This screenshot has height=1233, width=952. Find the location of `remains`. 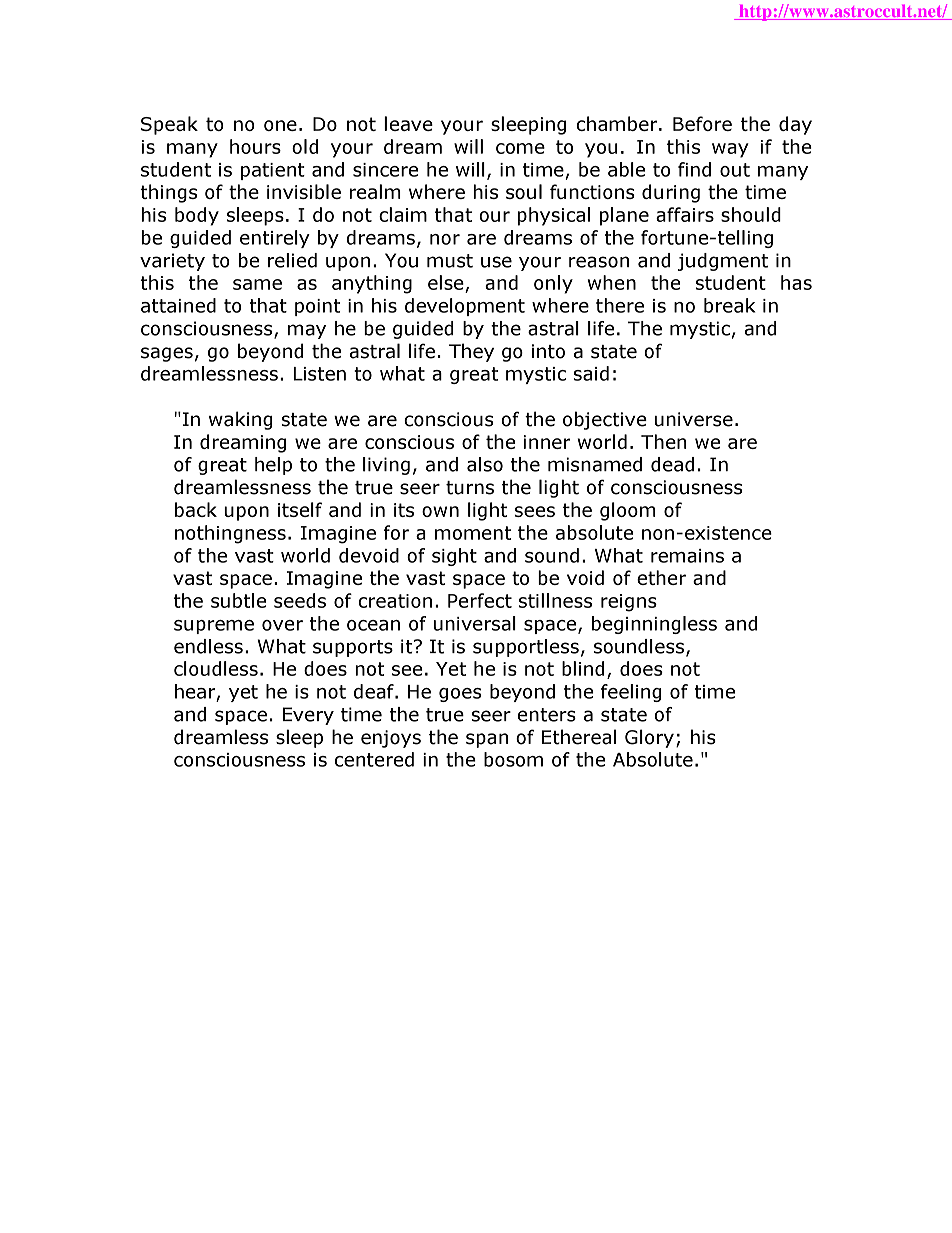

remains is located at coordinates (687, 556).
